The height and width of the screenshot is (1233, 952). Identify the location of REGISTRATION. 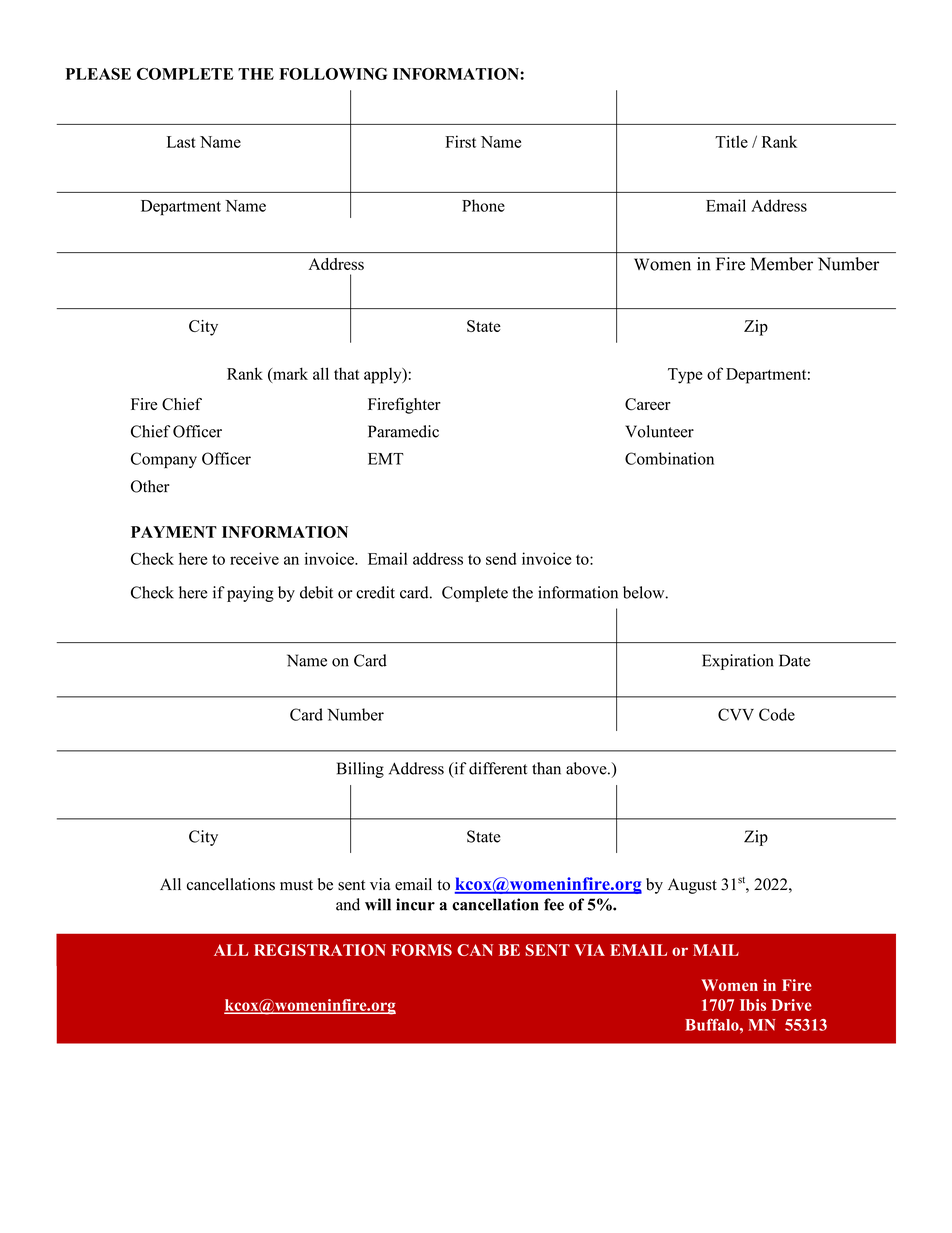
(320, 950).
